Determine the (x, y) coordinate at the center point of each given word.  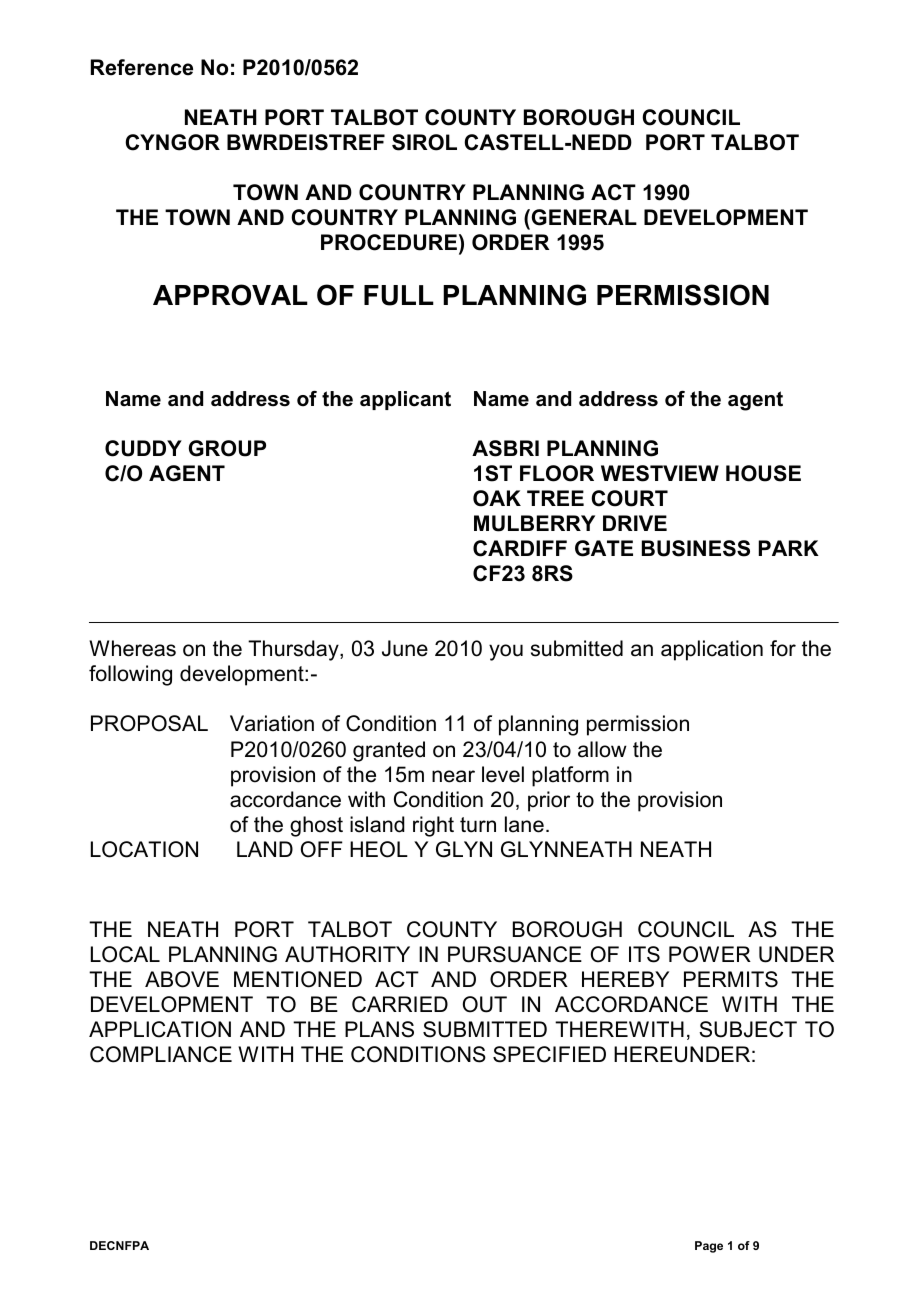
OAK (497, 498)
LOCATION (144, 849)
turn (478, 825)
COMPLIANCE (161, 1054)
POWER (710, 954)
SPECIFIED (549, 1054)
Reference (142, 67)
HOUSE (763, 473)
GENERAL (584, 217)
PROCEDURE (389, 242)
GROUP (227, 448)
